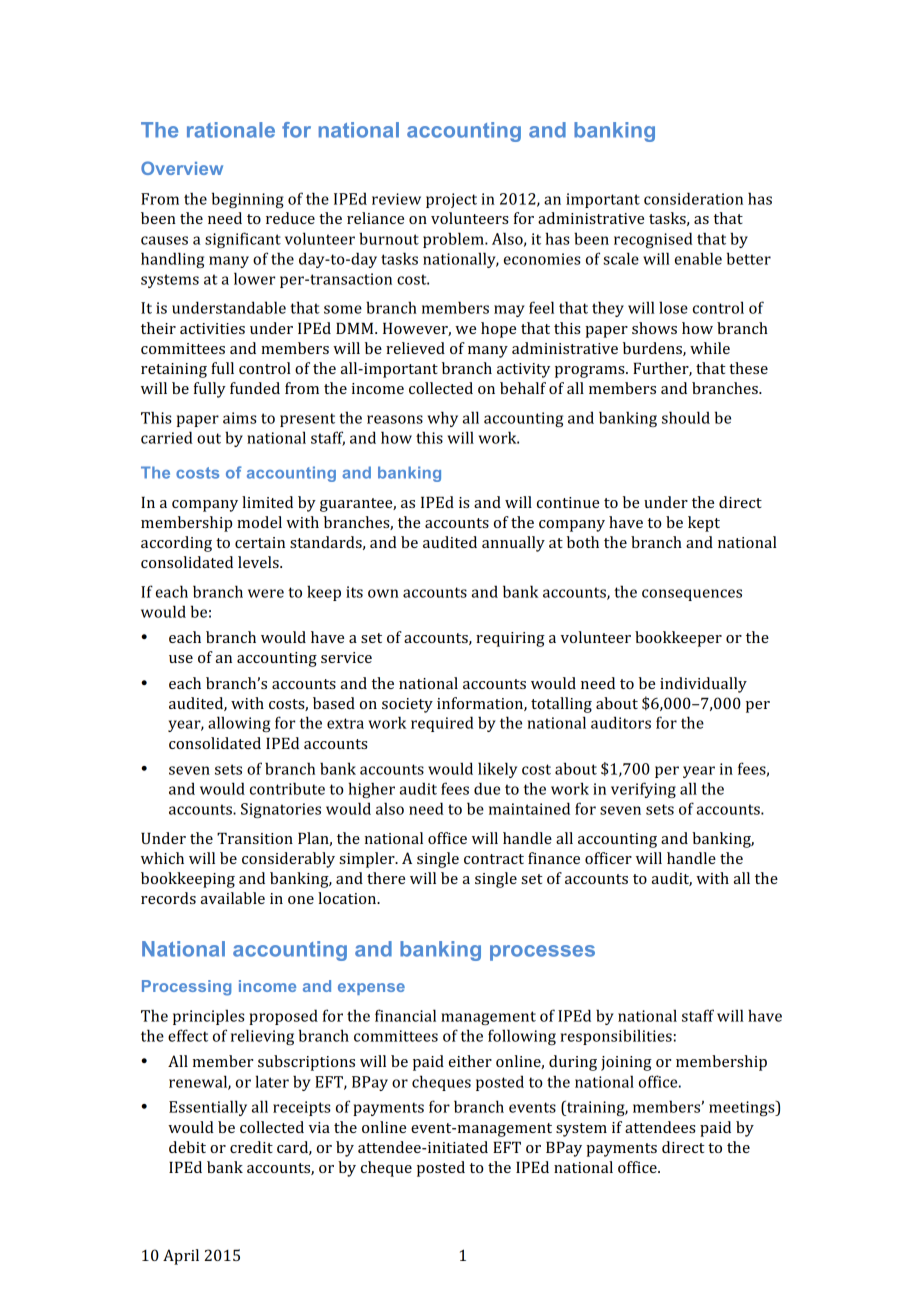 The height and width of the screenshot is (1308, 924). What do you see at coordinates (231, 130) in the screenshot?
I see `rationale` at bounding box center [231, 130].
